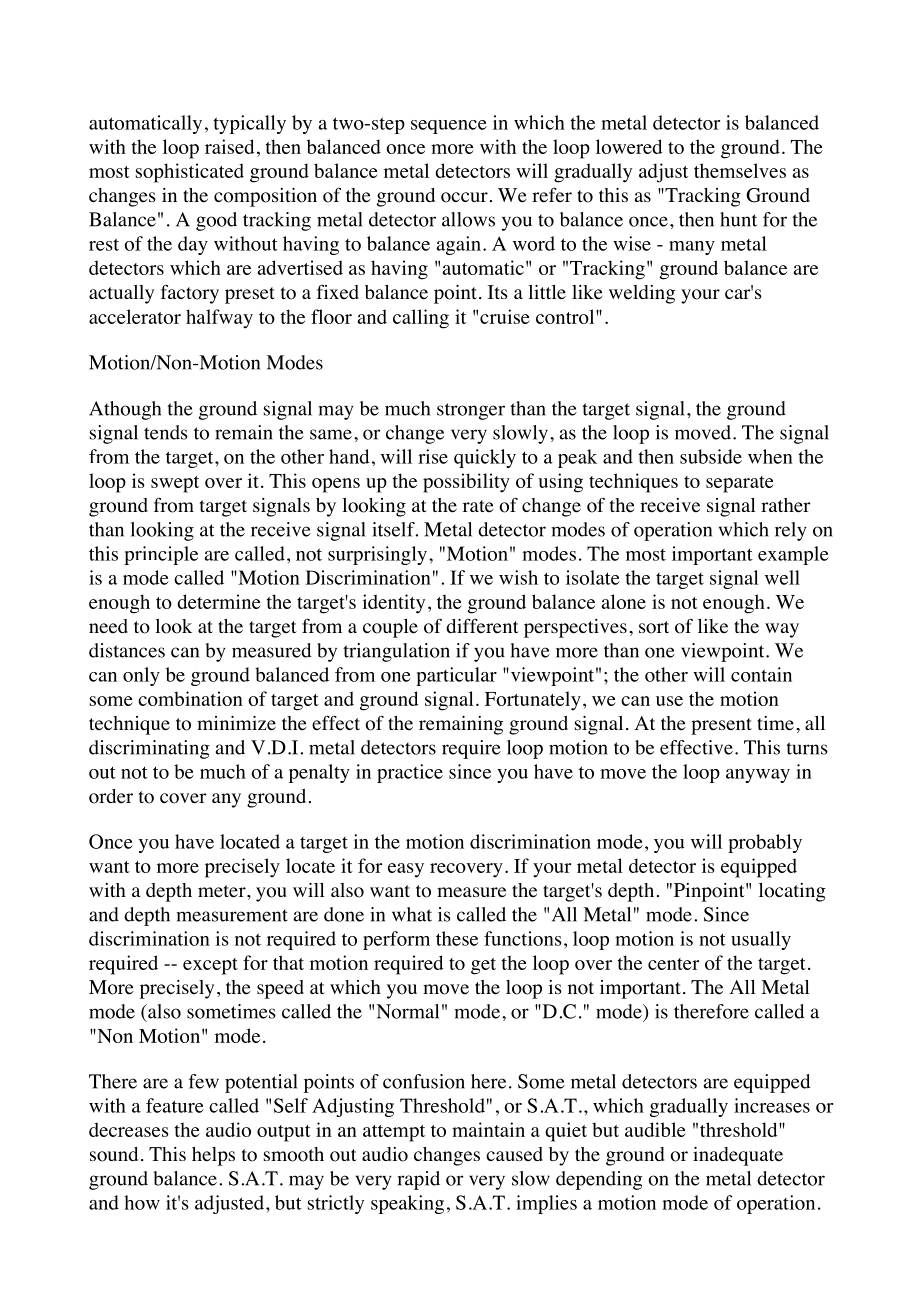 This screenshot has width=924, height=1308. Describe the element at coordinates (740, 170) in the screenshot. I see `themselves` at that location.
